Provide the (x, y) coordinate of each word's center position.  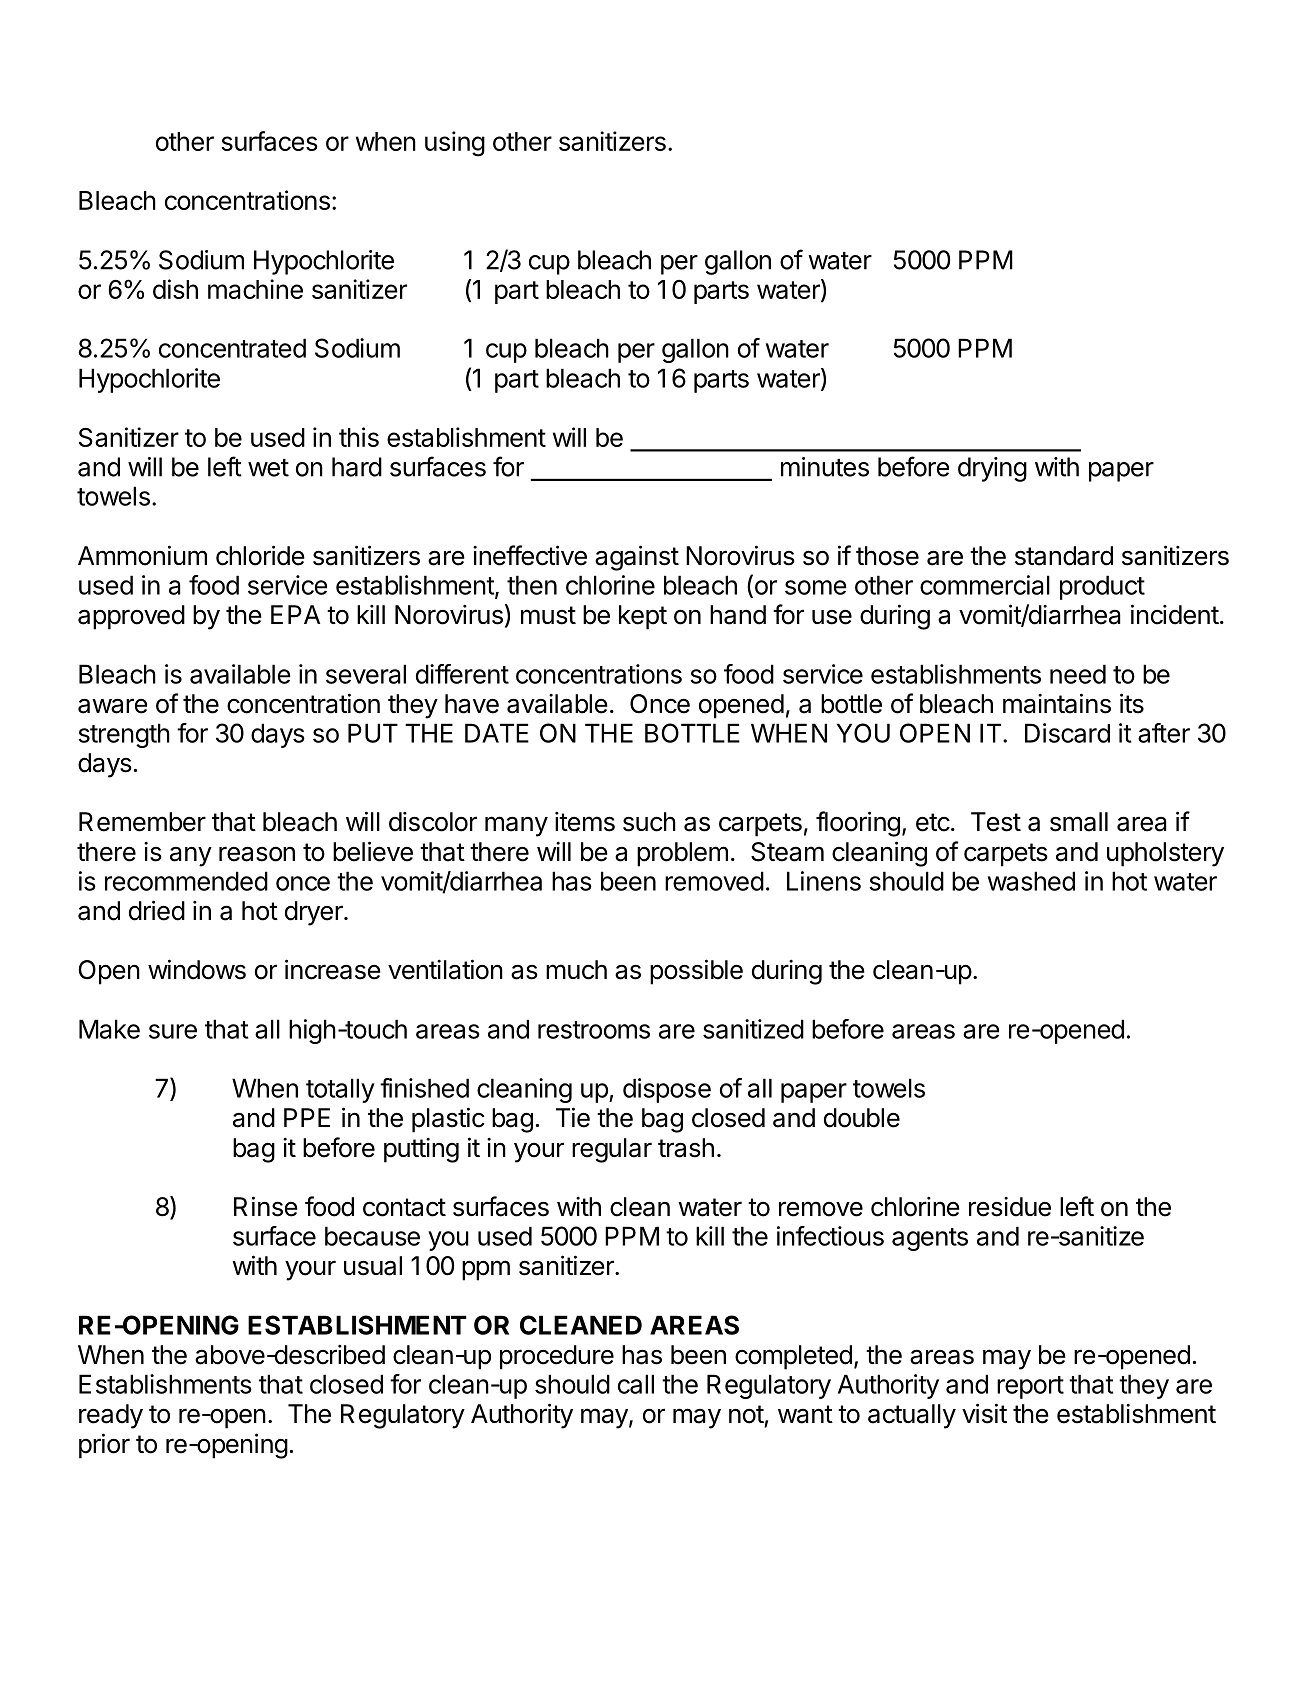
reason (257, 854)
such (649, 822)
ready (111, 1416)
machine (255, 289)
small (1079, 822)
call (636, 1384)
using (455, 144)
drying (992, 469)
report (1030, 1387)
